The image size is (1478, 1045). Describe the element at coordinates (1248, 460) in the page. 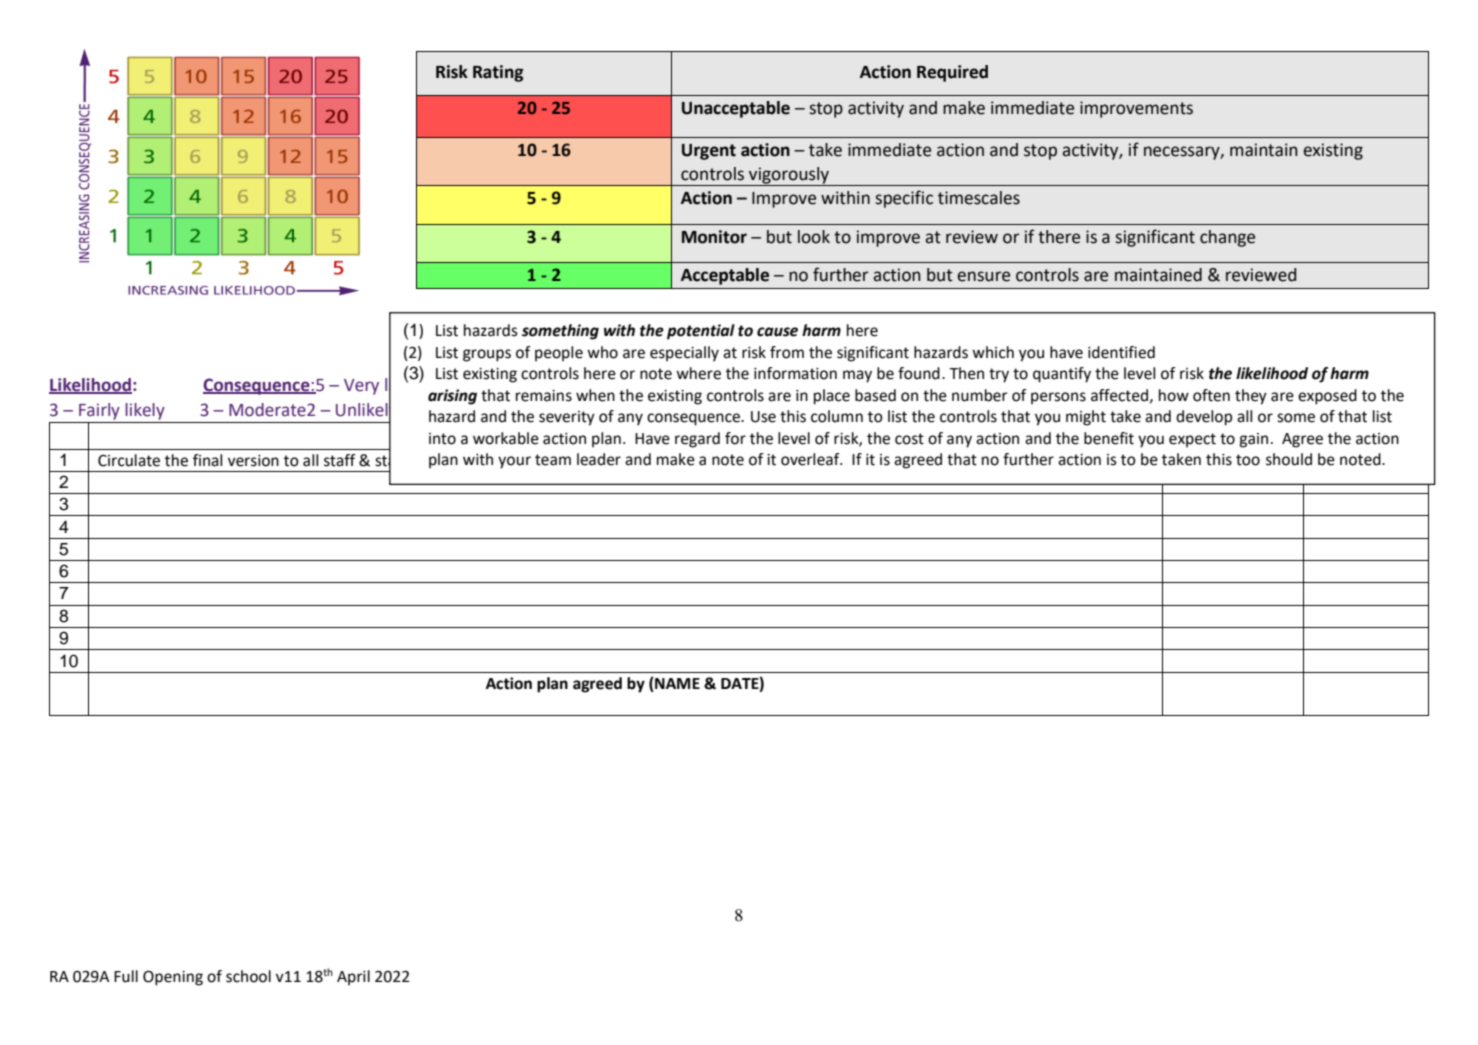

I see `too` at that location.
